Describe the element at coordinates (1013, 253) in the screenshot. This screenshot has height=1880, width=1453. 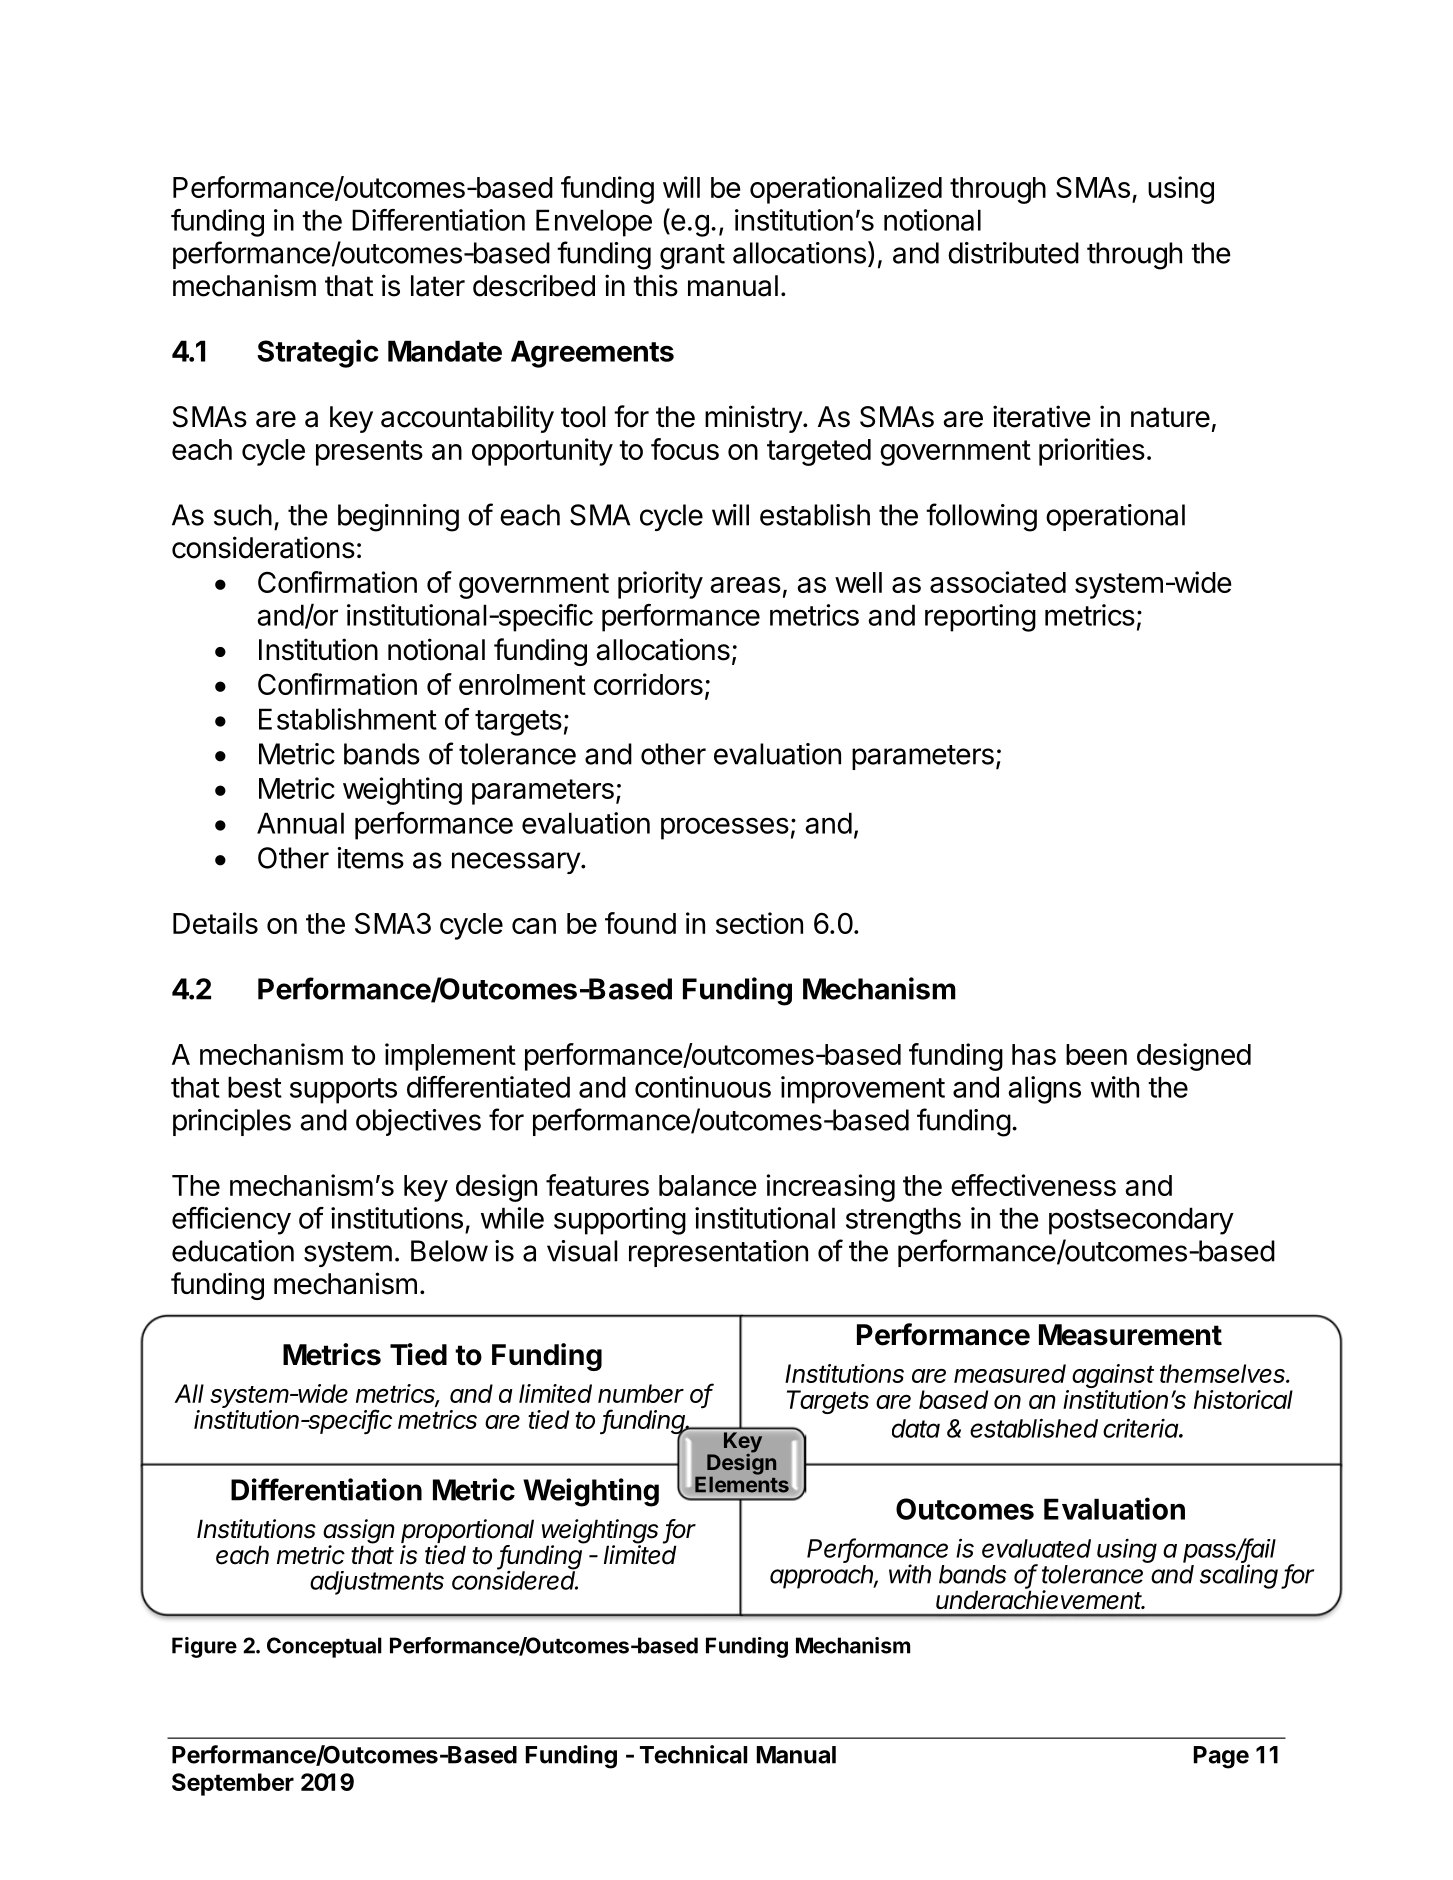
I see `distributed` at that location.
